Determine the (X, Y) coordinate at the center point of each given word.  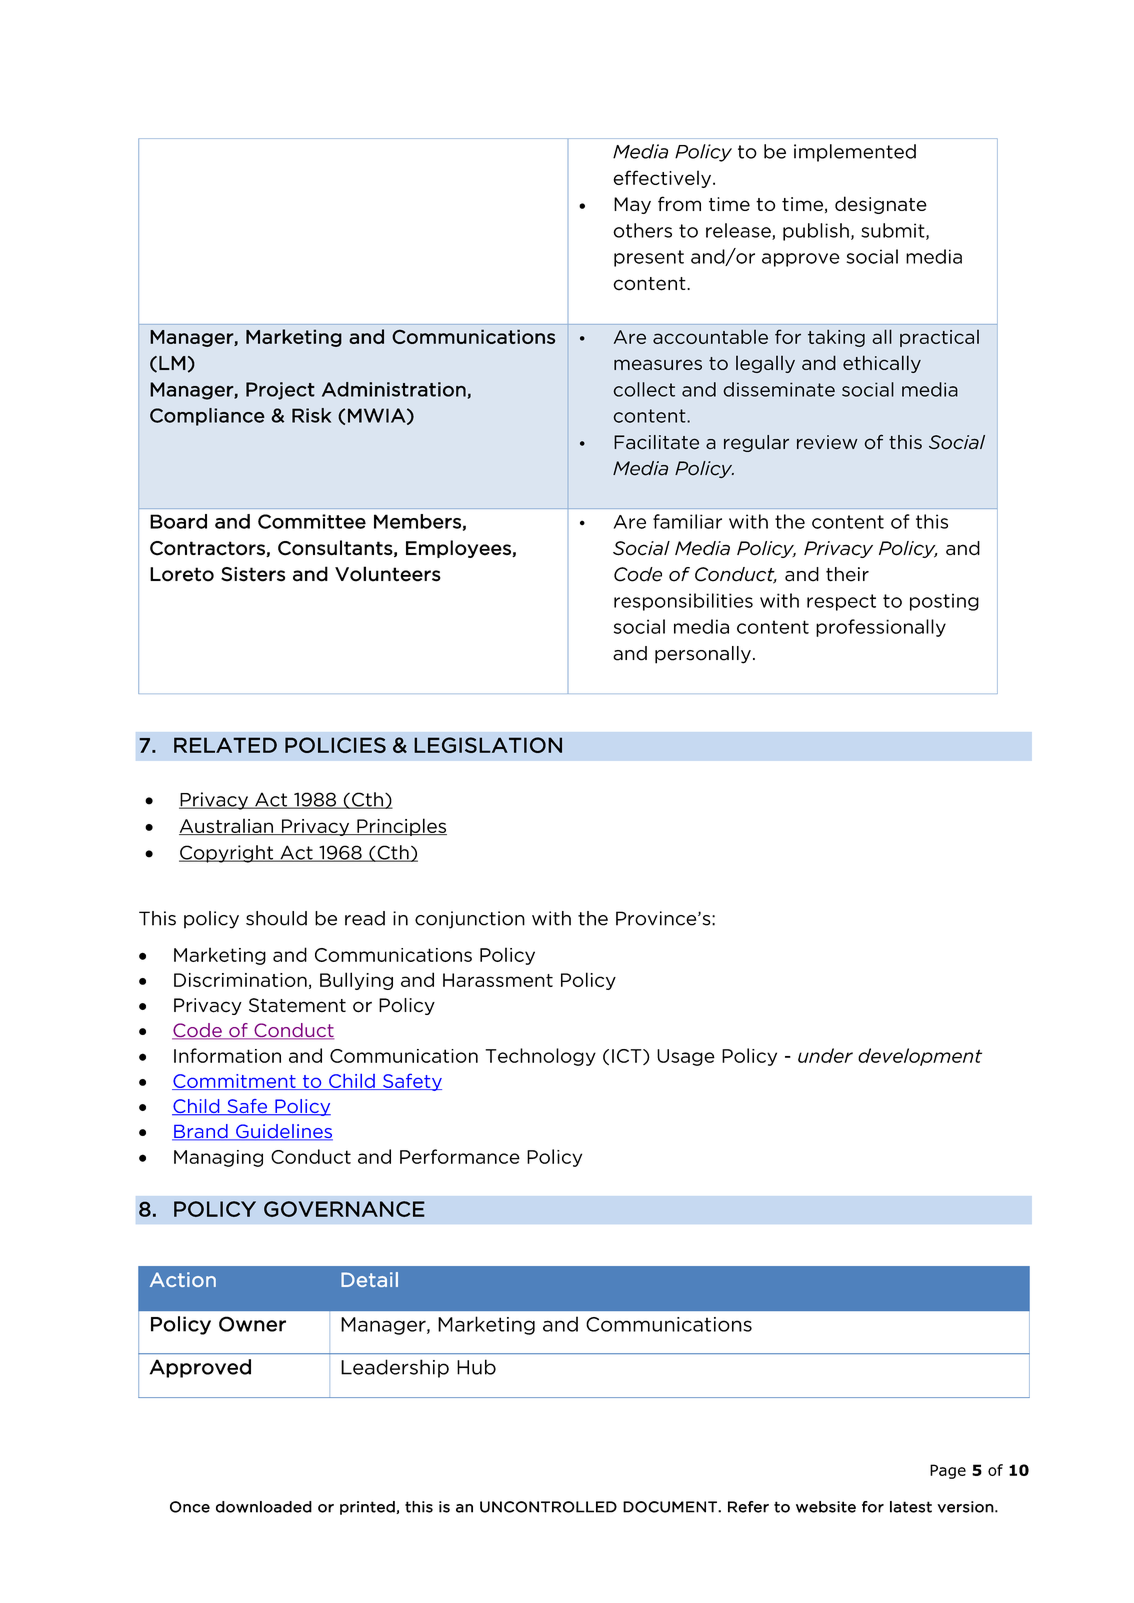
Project (280, 391)
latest (911, 1507)
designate (881, 205)
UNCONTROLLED (548, 1507)
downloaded (264, 1507)
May (632, 205)
